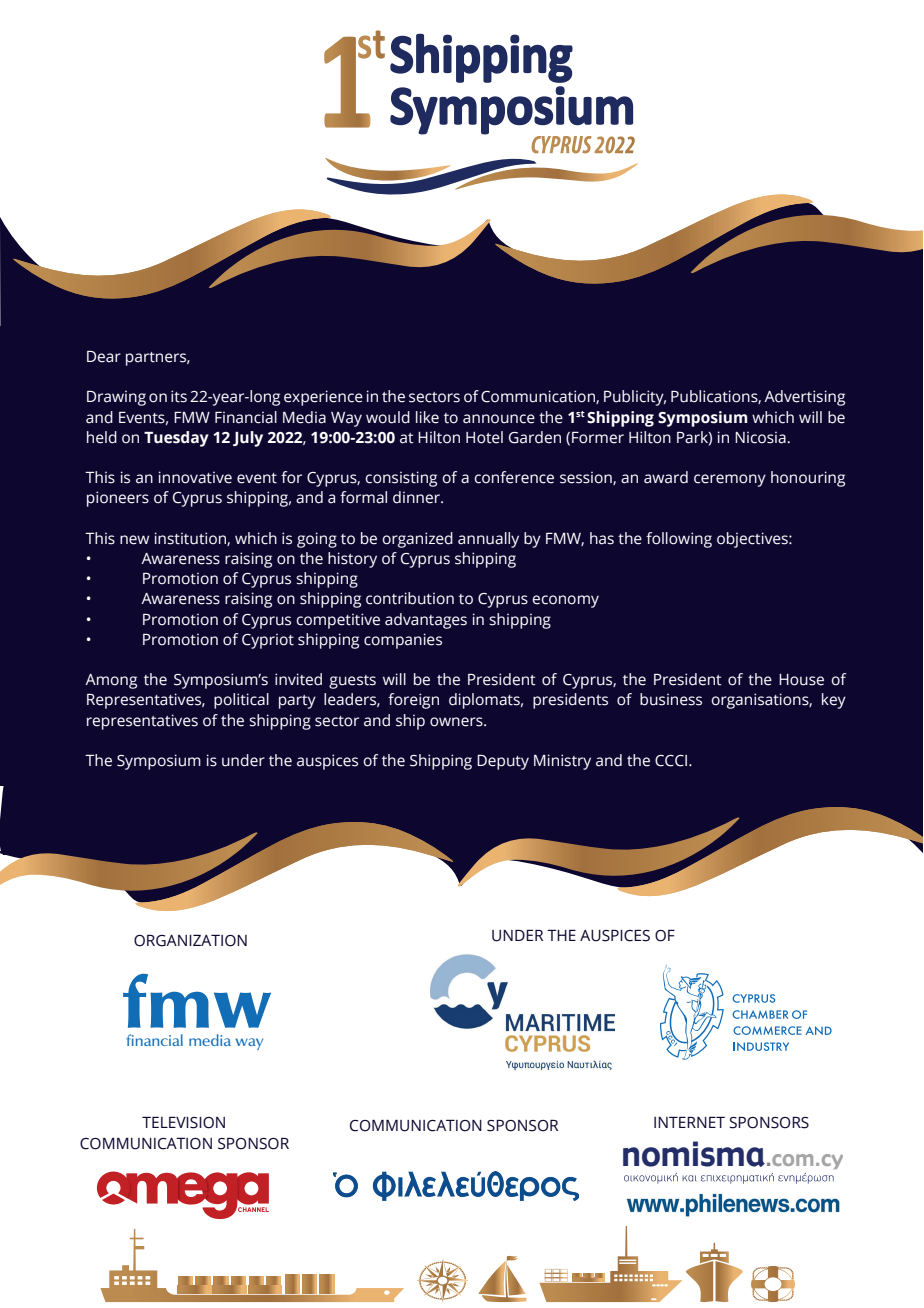  What do you see at coordinates (179, 396) in the screenshot?
I see `its` at bounding box center [179, 396].
